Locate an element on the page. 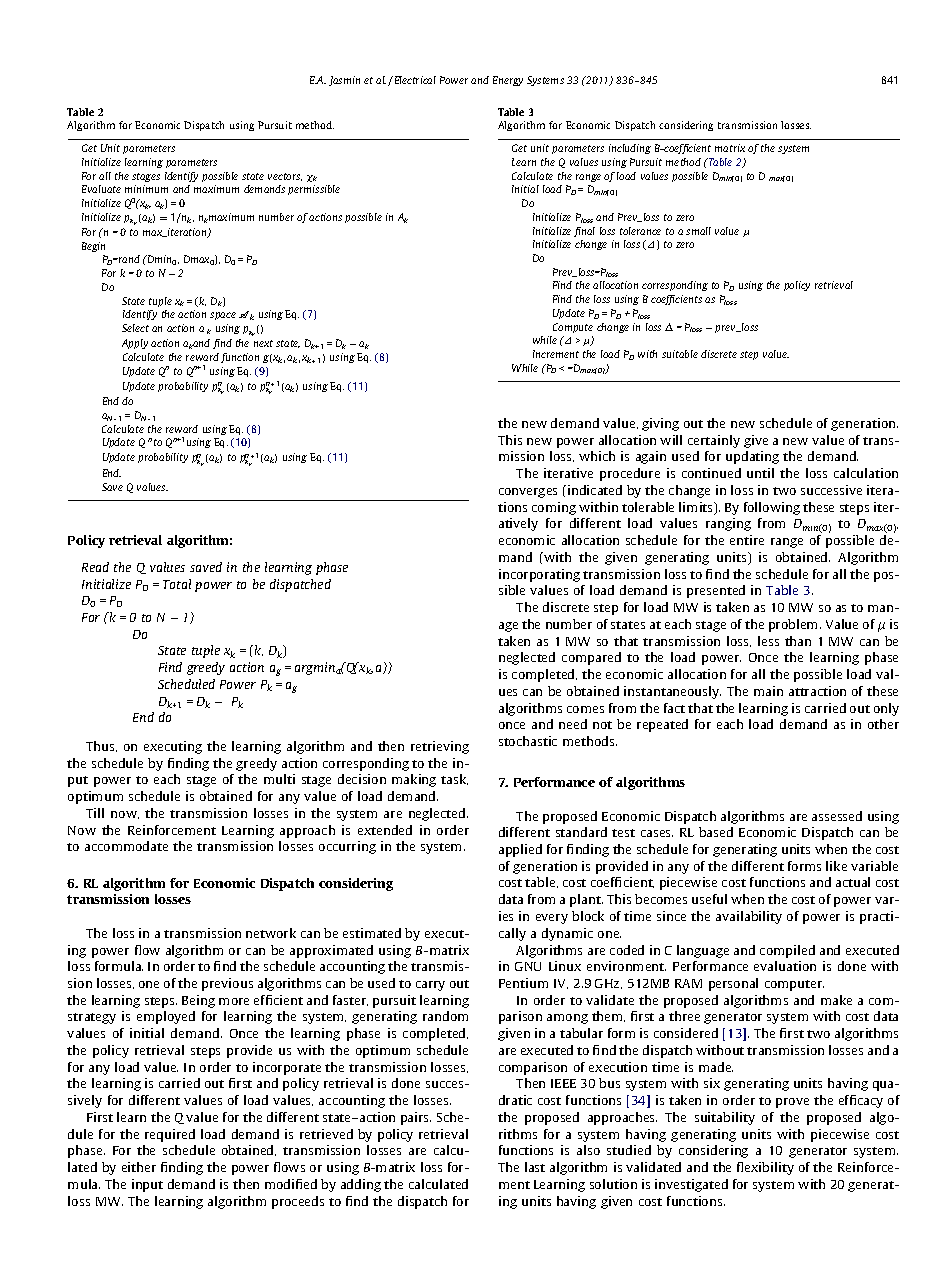 Image resolution: width=952 pixels, height=1270 pixels. certainly is located at coordinates (714, 441).
